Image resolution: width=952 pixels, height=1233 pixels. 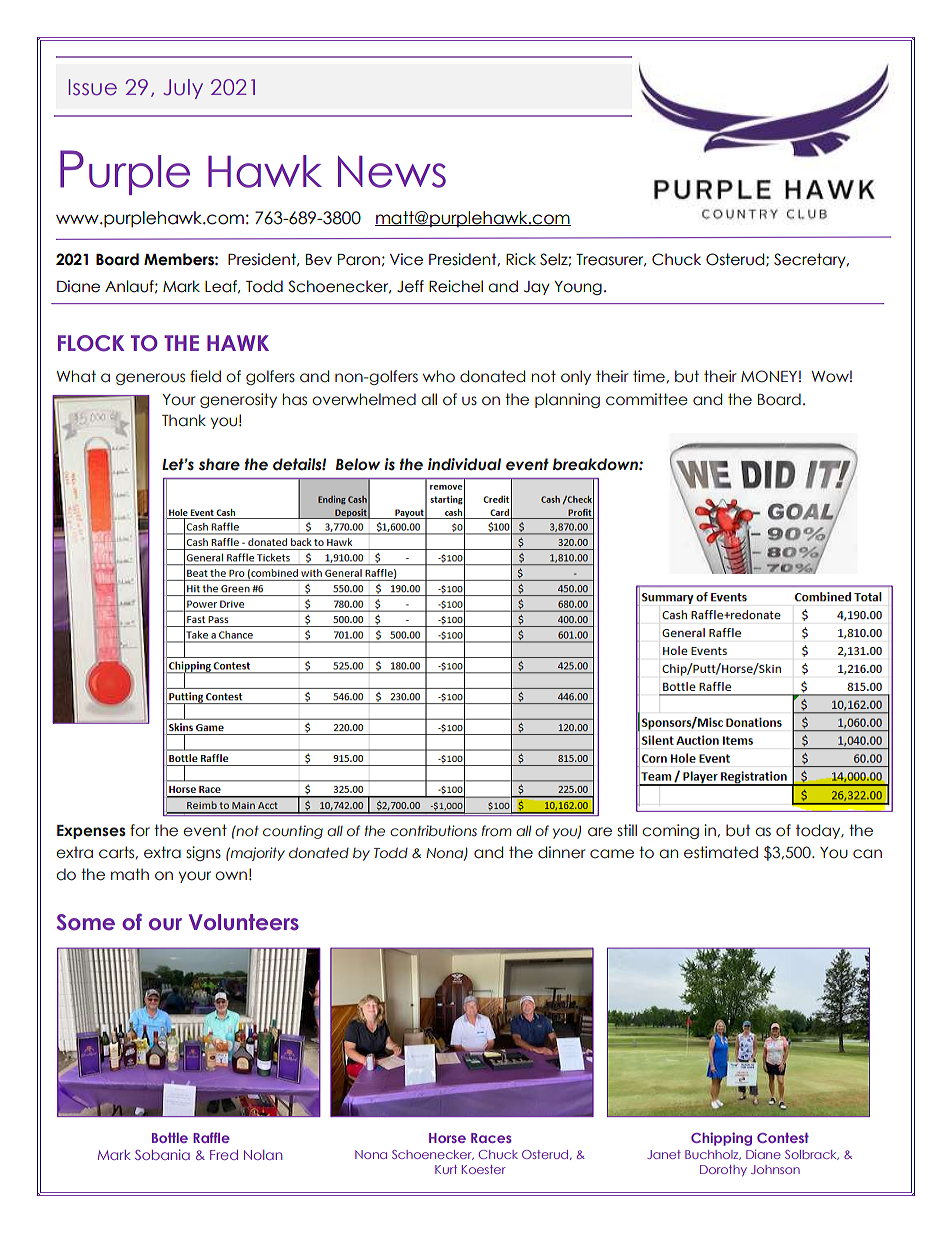 I want to click on individual, so click(x=464, y=464).
